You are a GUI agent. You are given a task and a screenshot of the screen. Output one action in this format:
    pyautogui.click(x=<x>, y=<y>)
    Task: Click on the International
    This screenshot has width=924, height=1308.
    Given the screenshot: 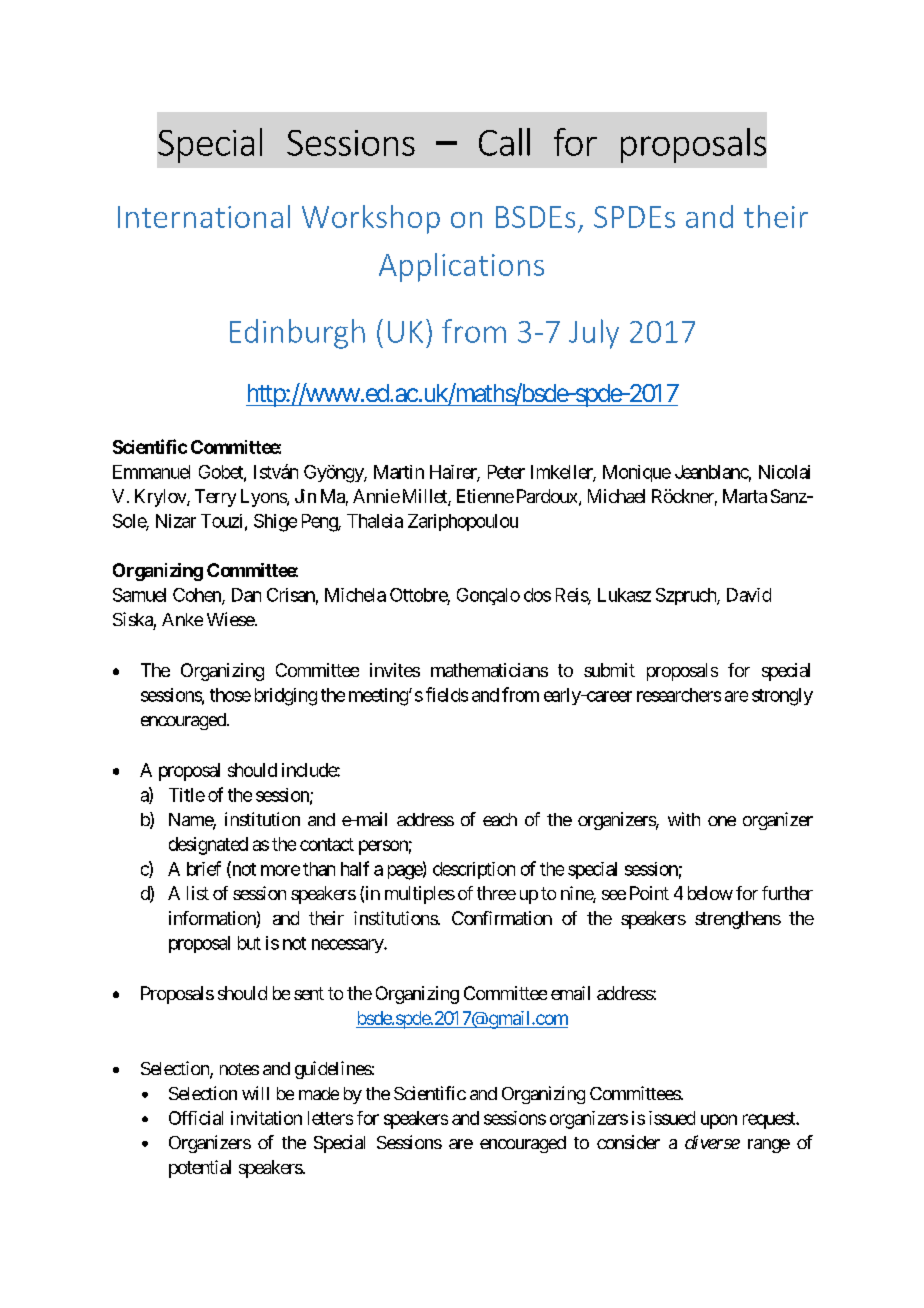 What is the action you would take?
    pyautogui.click(x=204, y=216)
